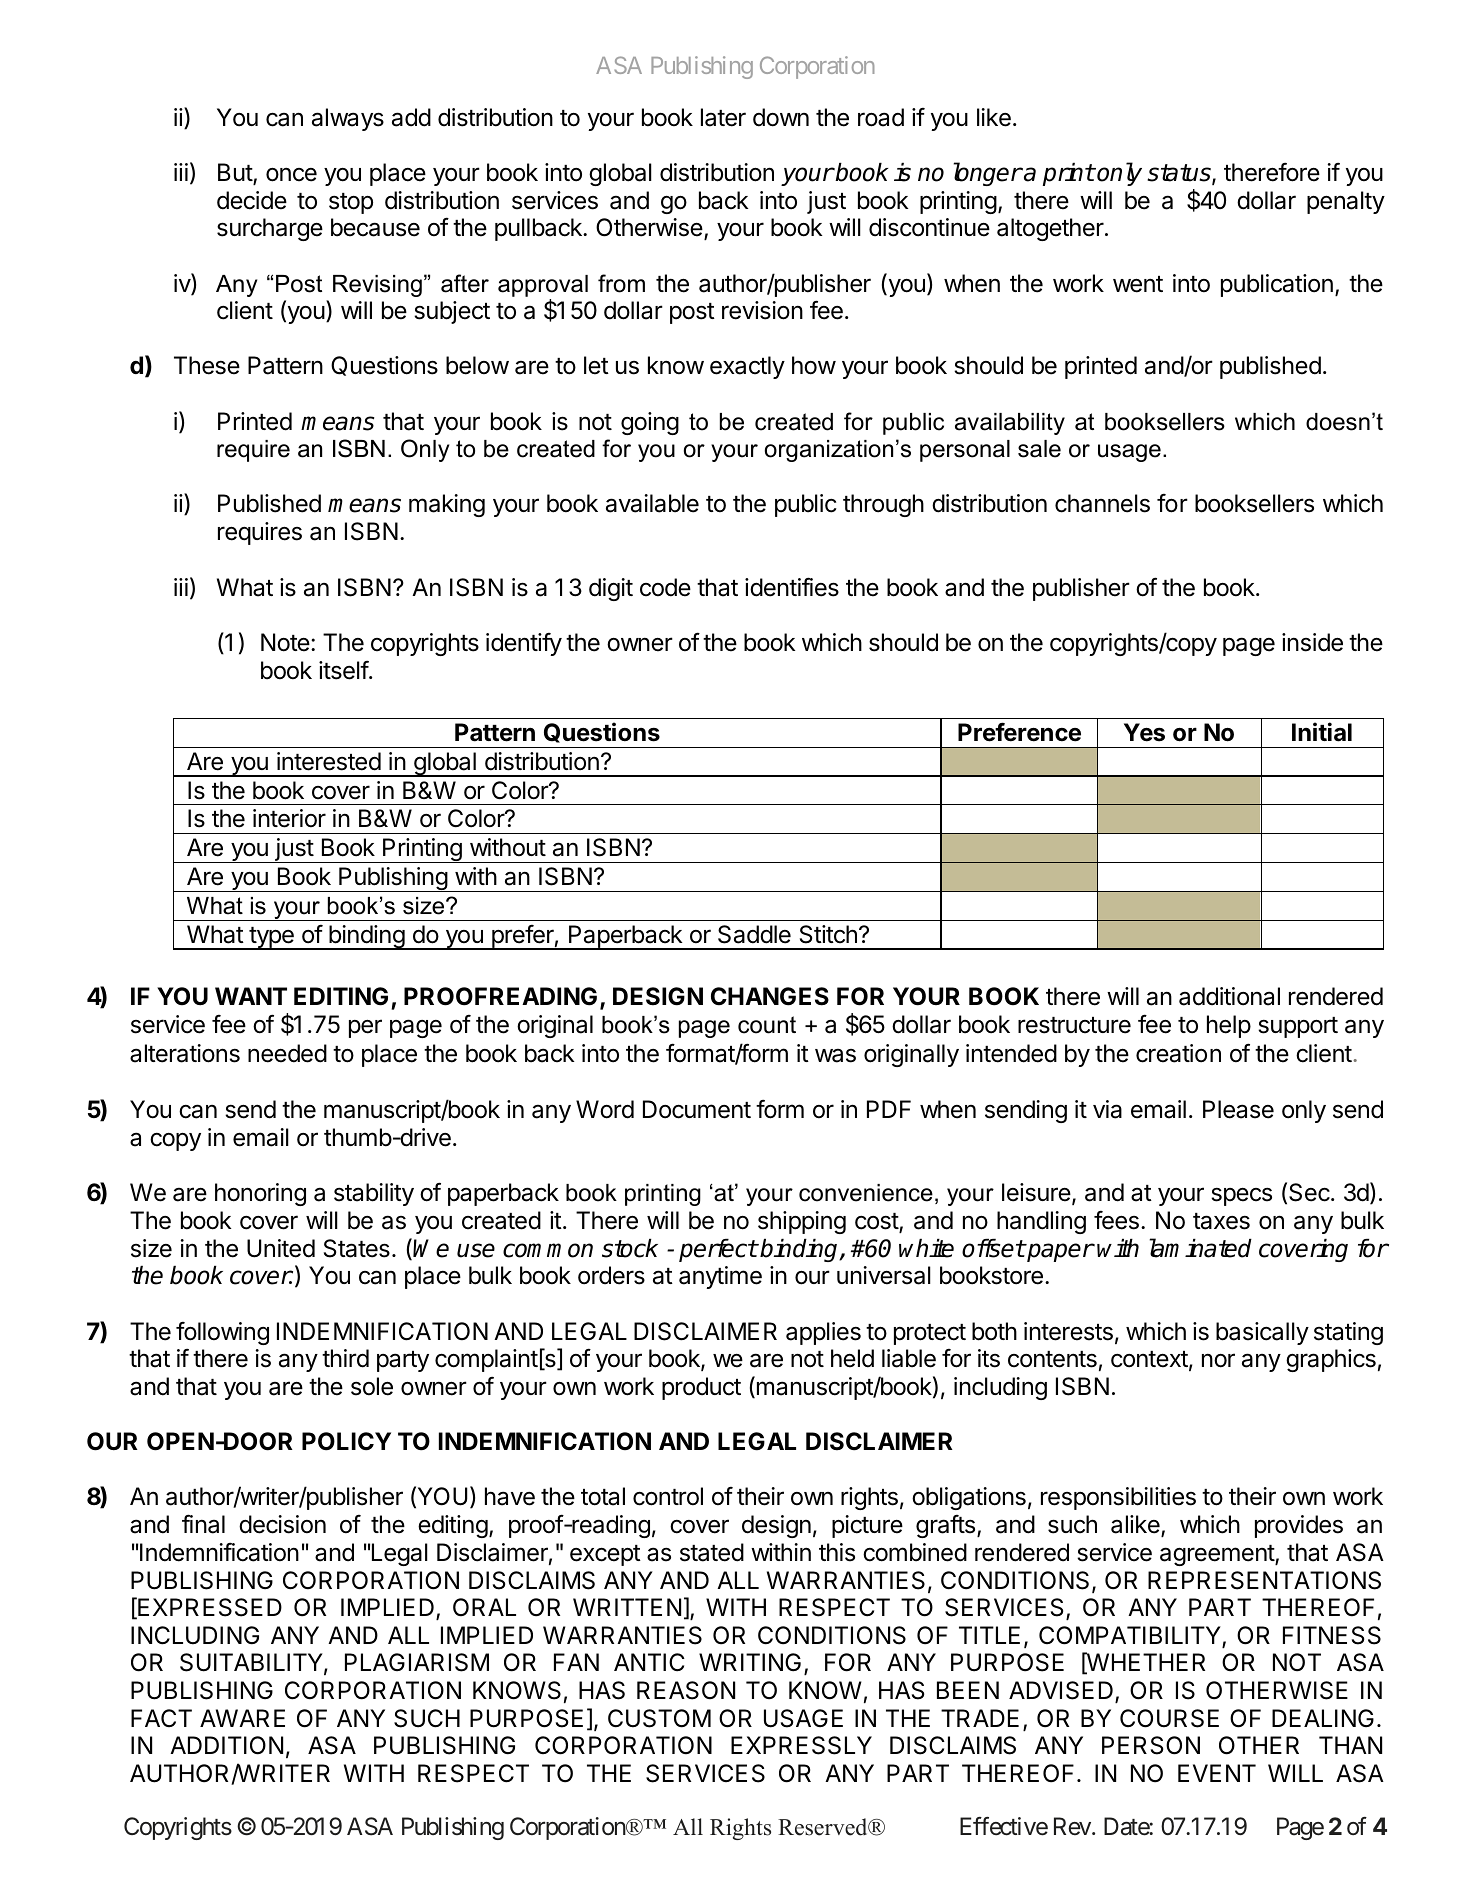 The width and height of the screenshot is (1470, 1903). What do you see at coordinates (291, 175) in the screenshot?
I see `once` at bounding box center [291, 175].
